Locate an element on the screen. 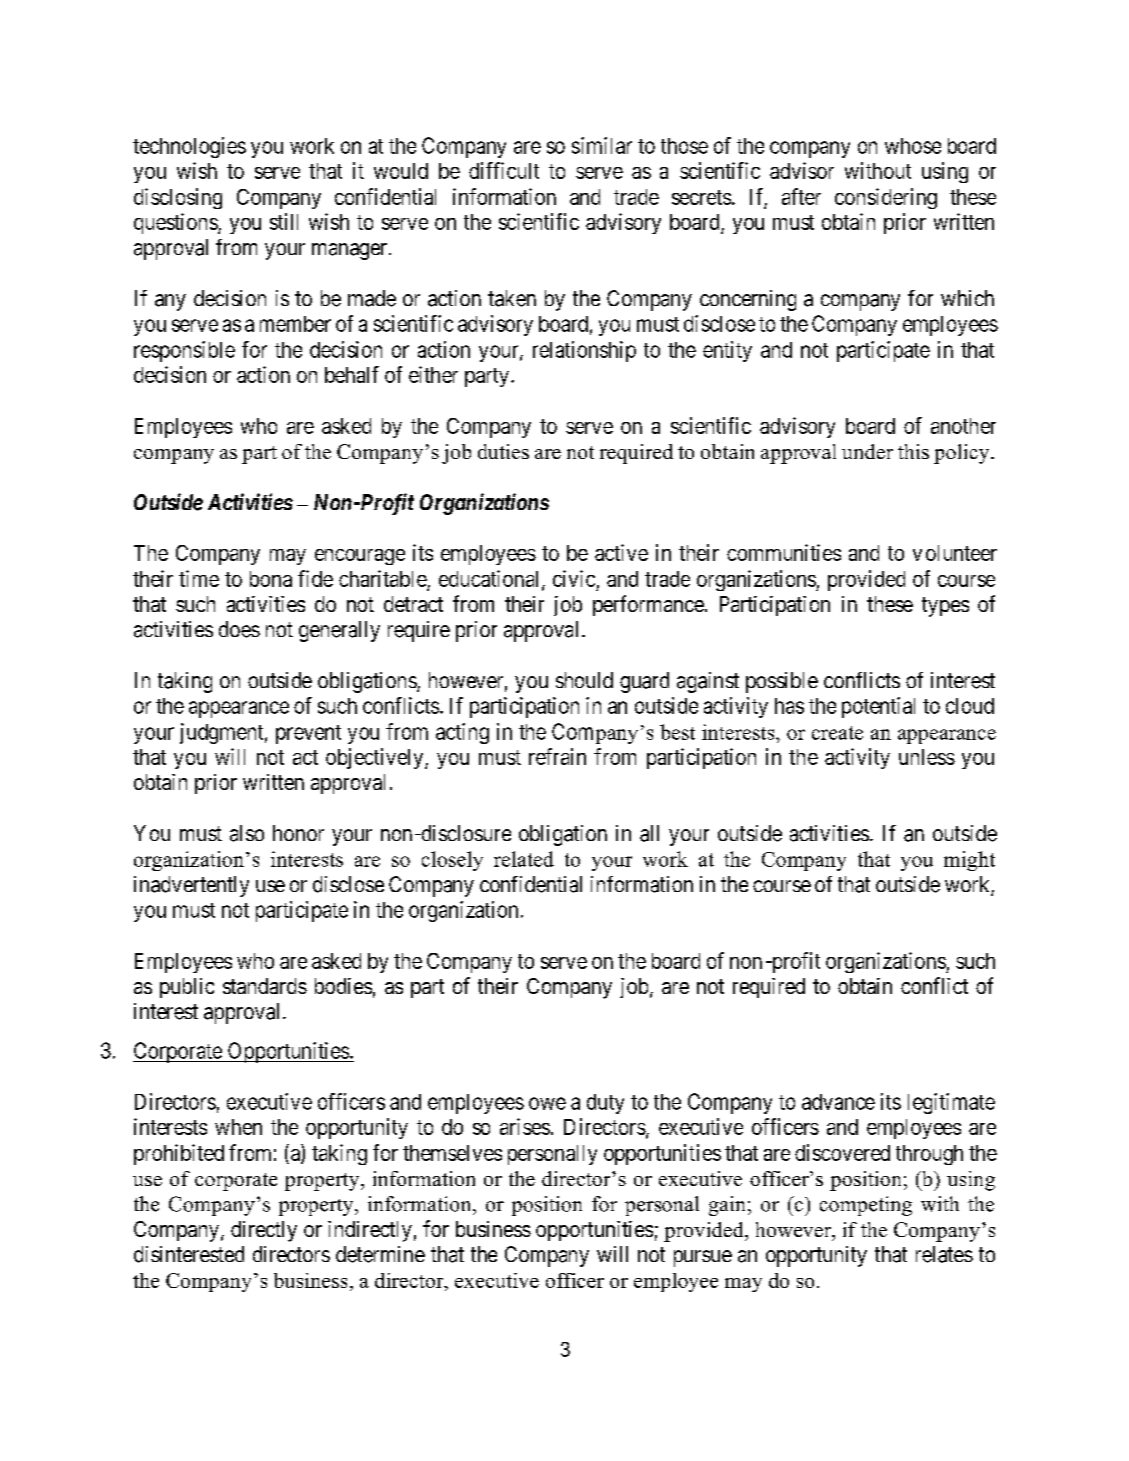 The width and height of the screenshot is (1129, 1461). behalf is located at coordinates (352, 374).
